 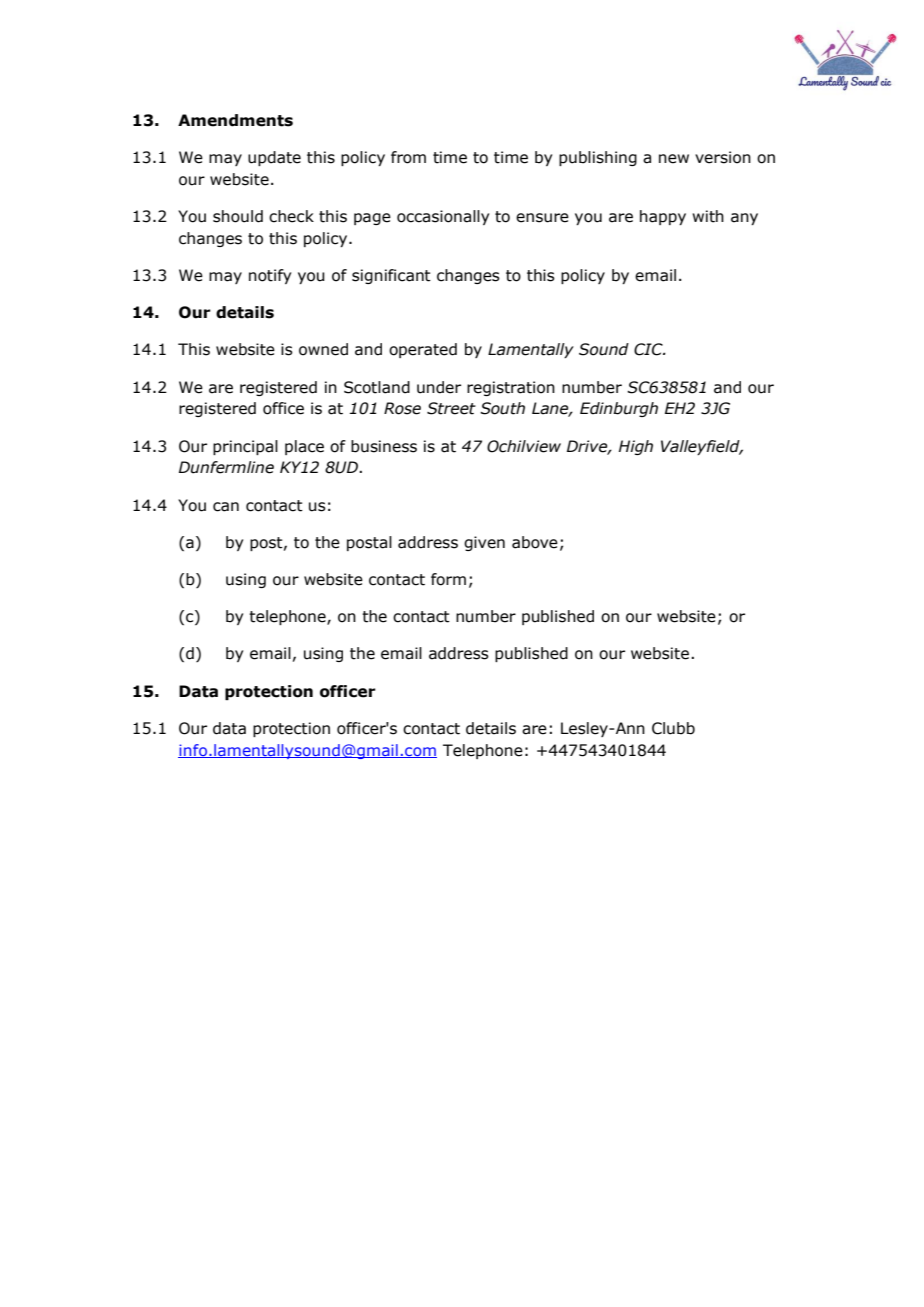 I want to click on occasionally, so click(x=443, y=217).
